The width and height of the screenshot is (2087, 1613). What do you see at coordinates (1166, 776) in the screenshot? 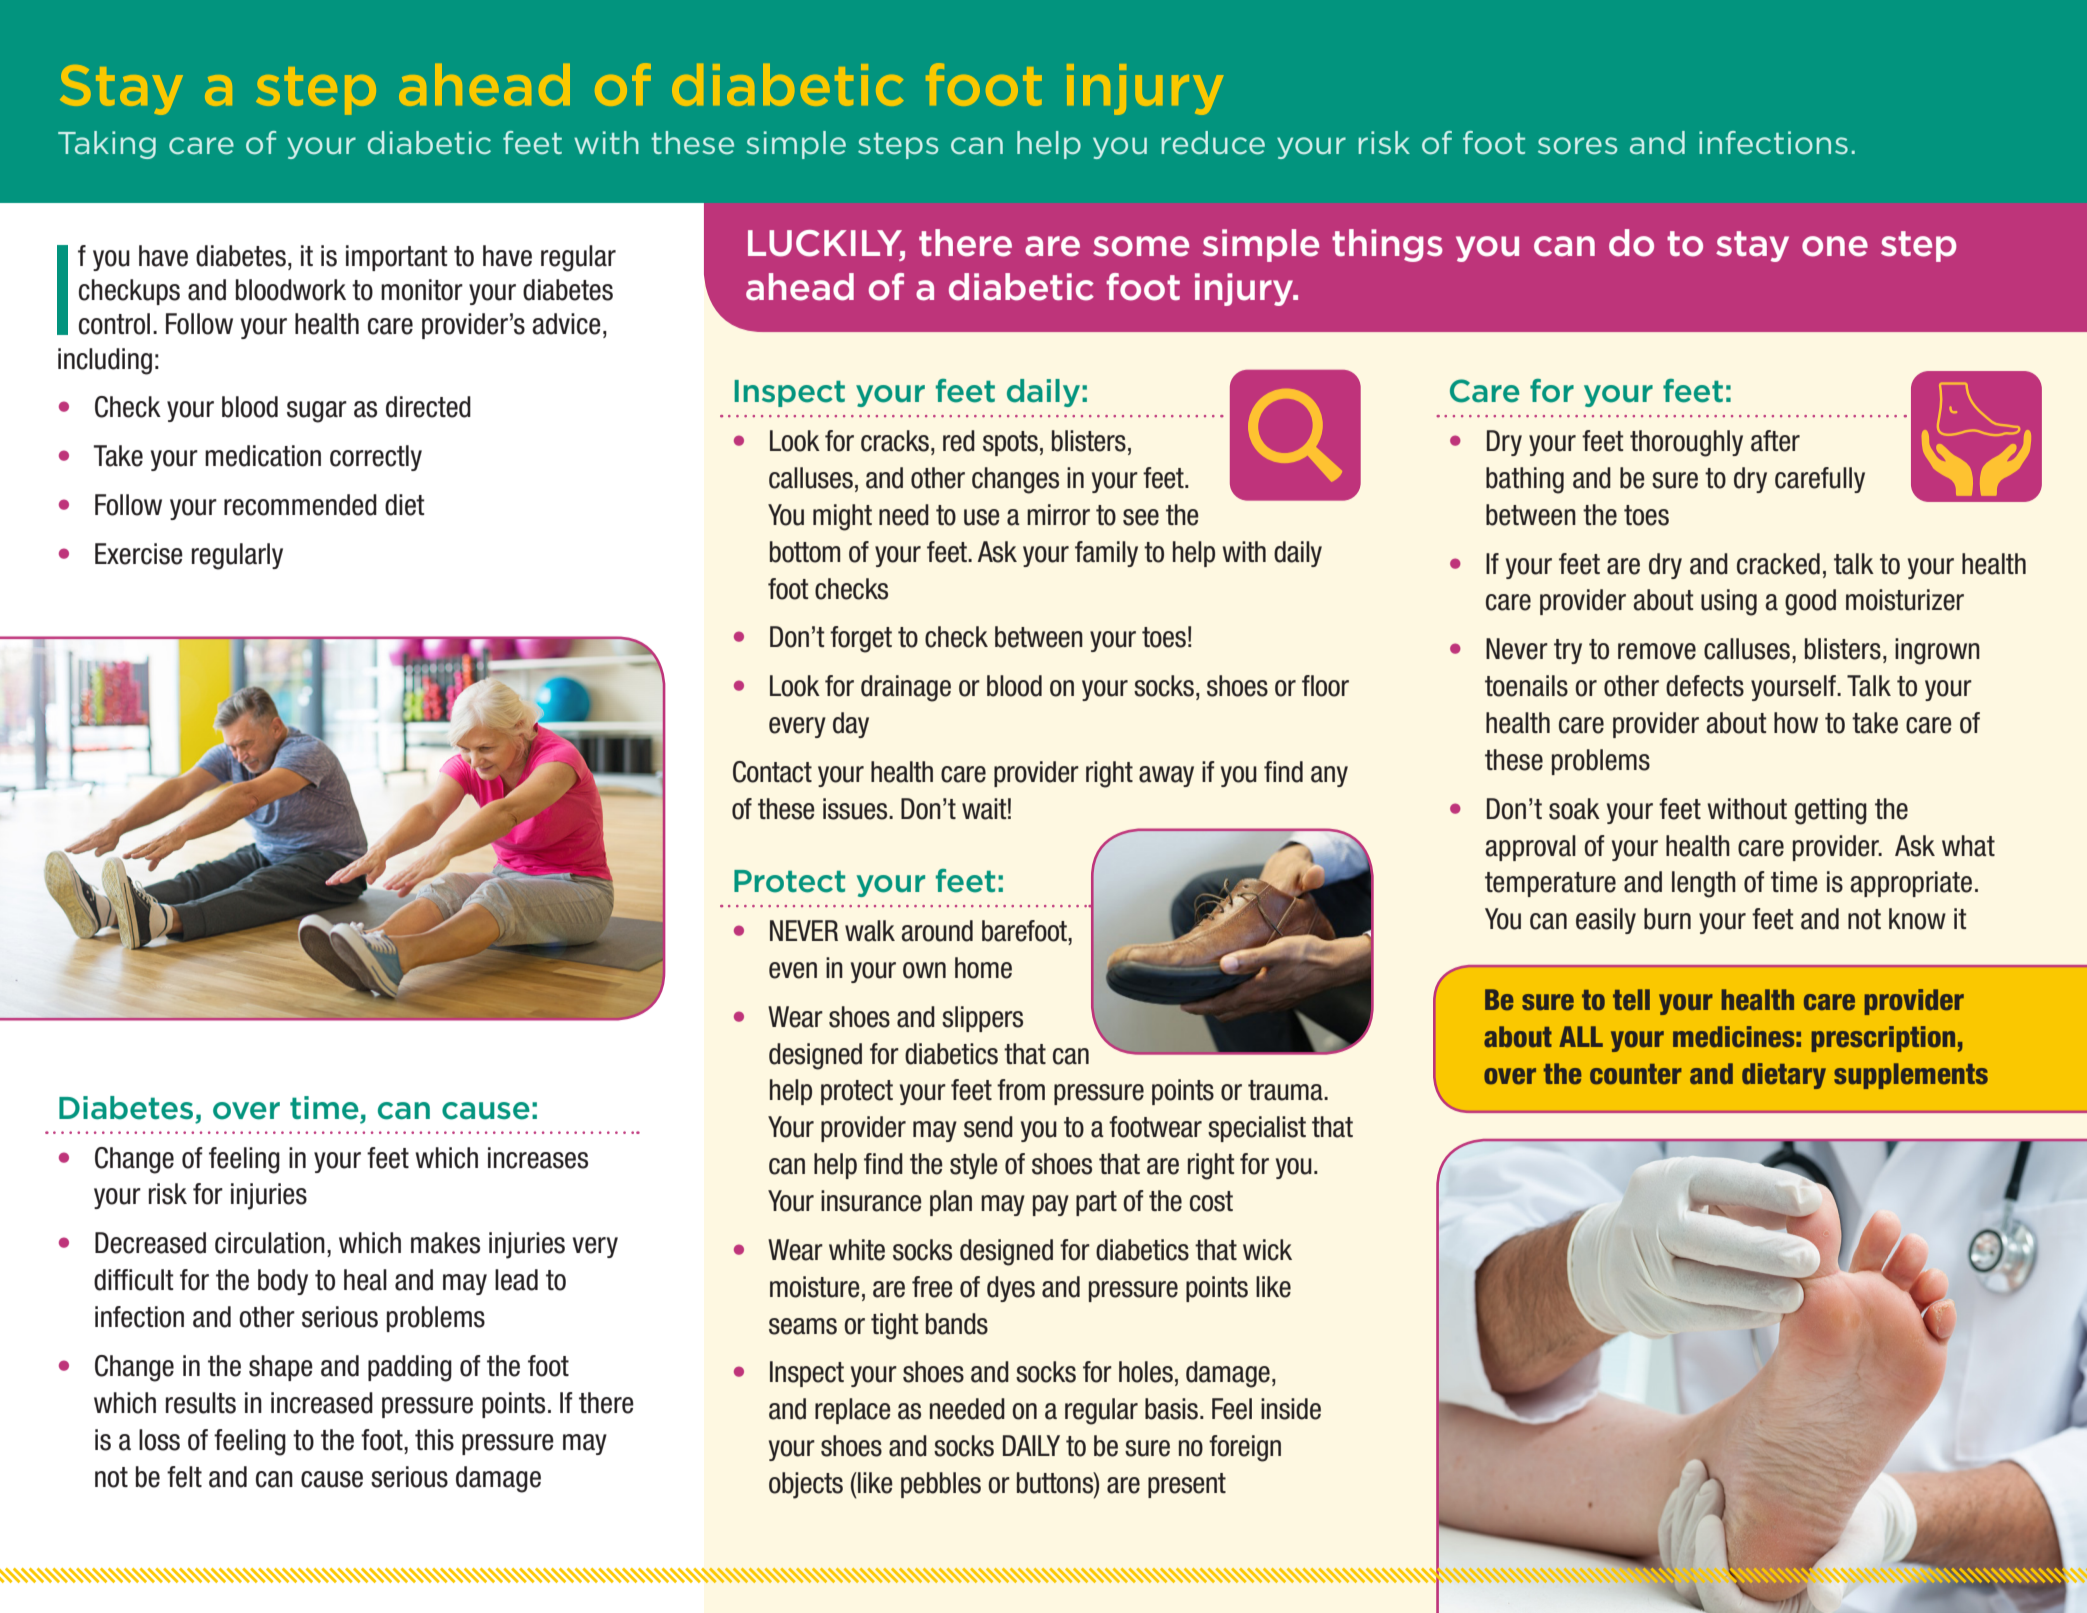
I see `away` at bounding box center [1166, 776].
